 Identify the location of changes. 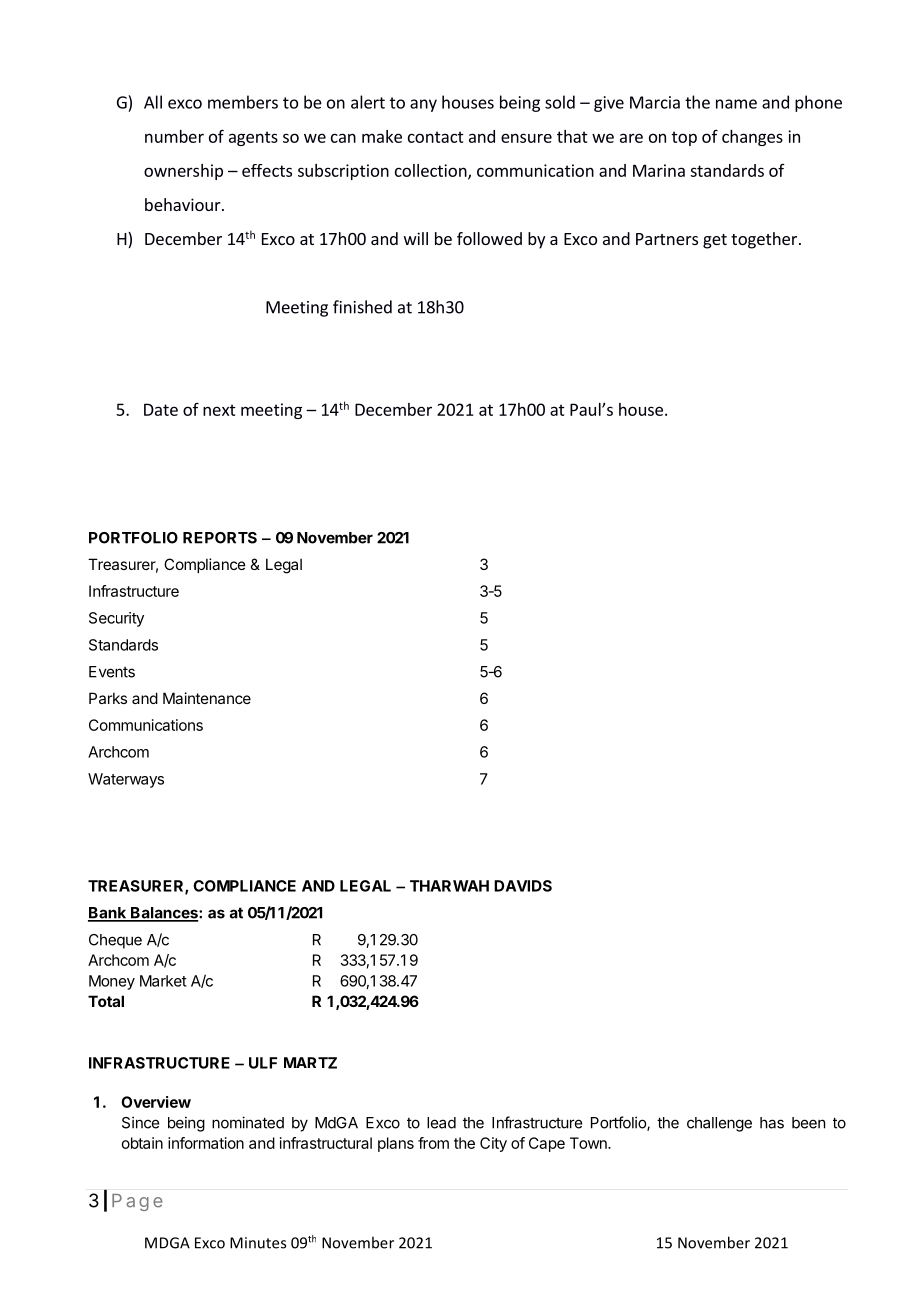
(752, 138).
